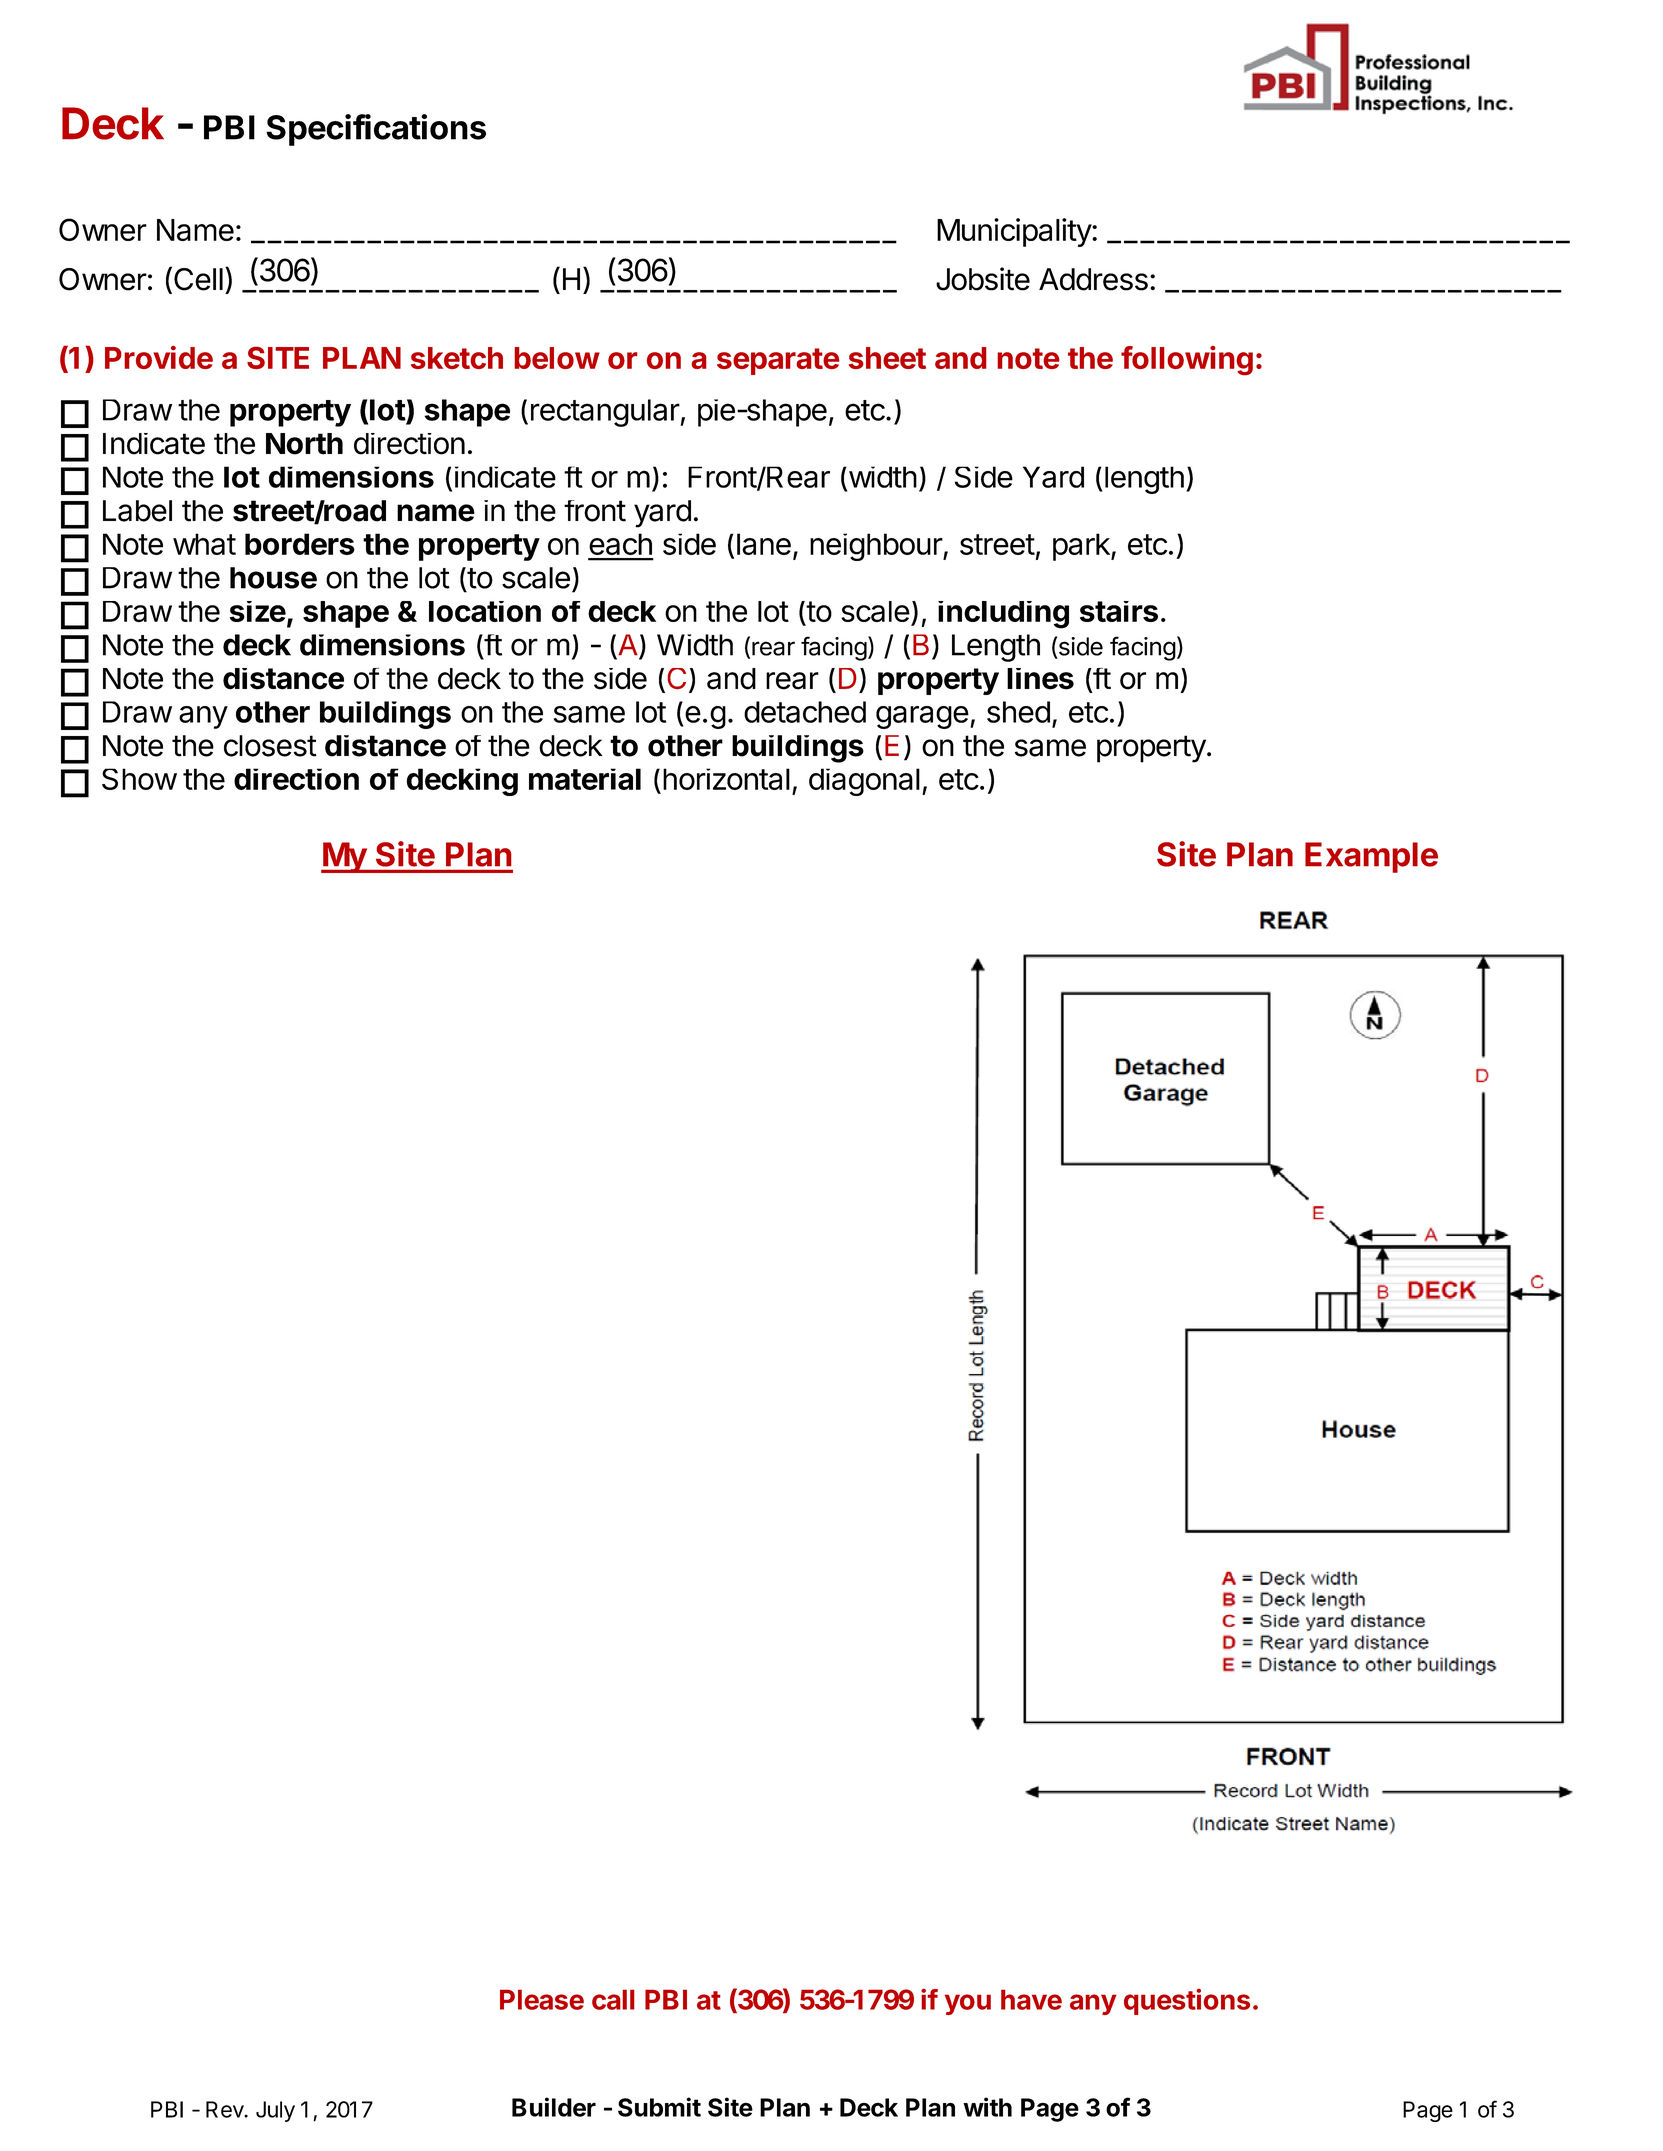 The image size is (1663, 2151). Describe the element at coordinates (1371, 857) in the screenshot. I see `Example` at that location.
